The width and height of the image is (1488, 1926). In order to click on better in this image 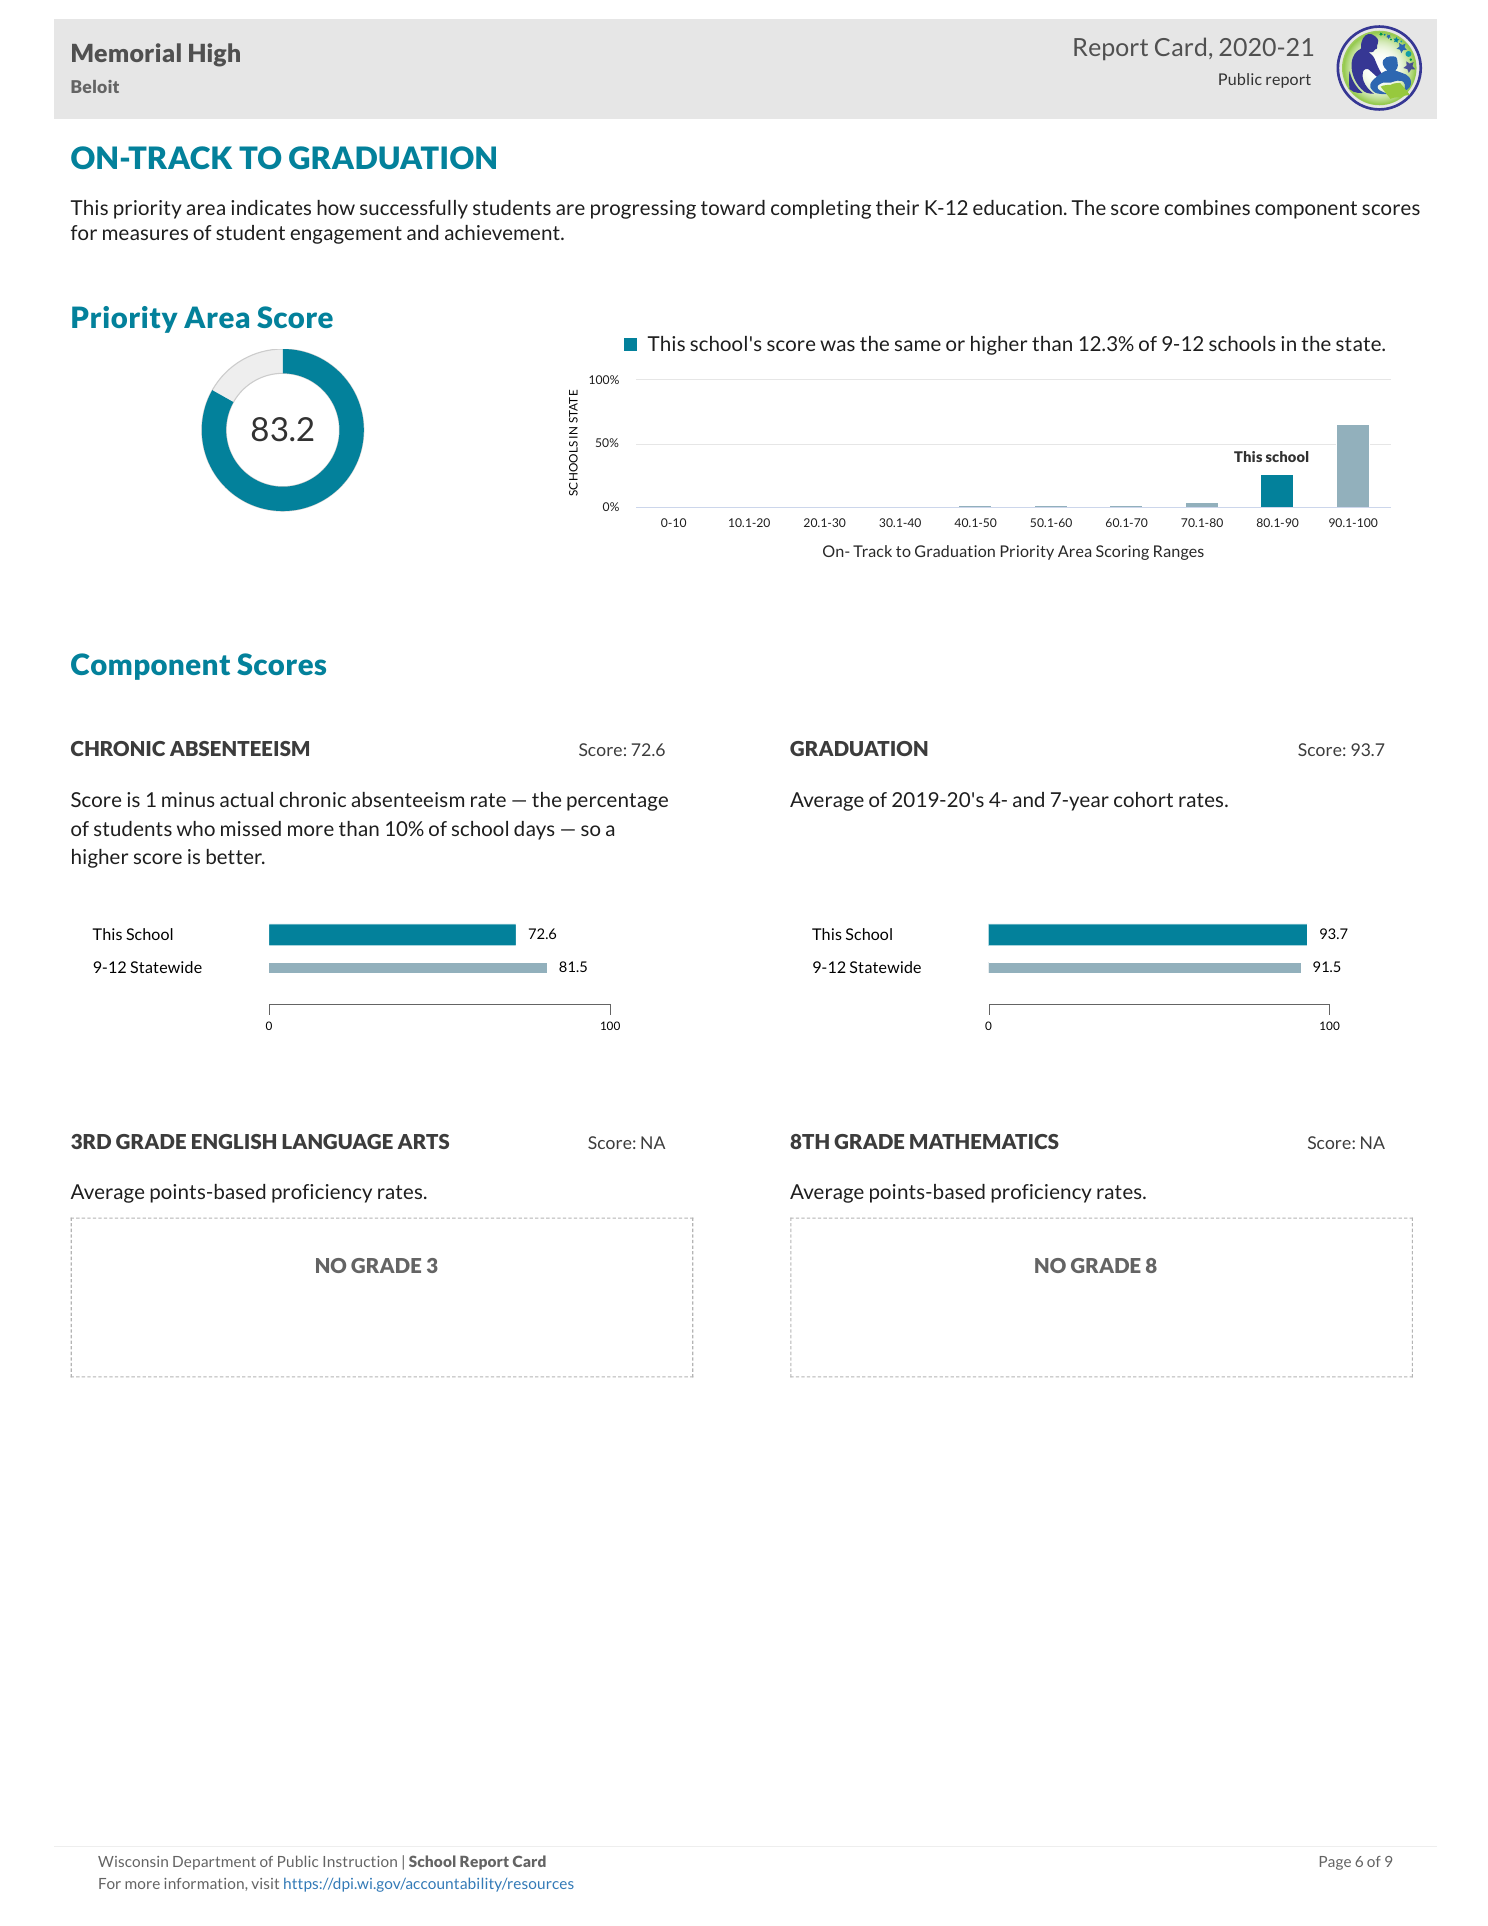, I will do `click(235, 856)`.
